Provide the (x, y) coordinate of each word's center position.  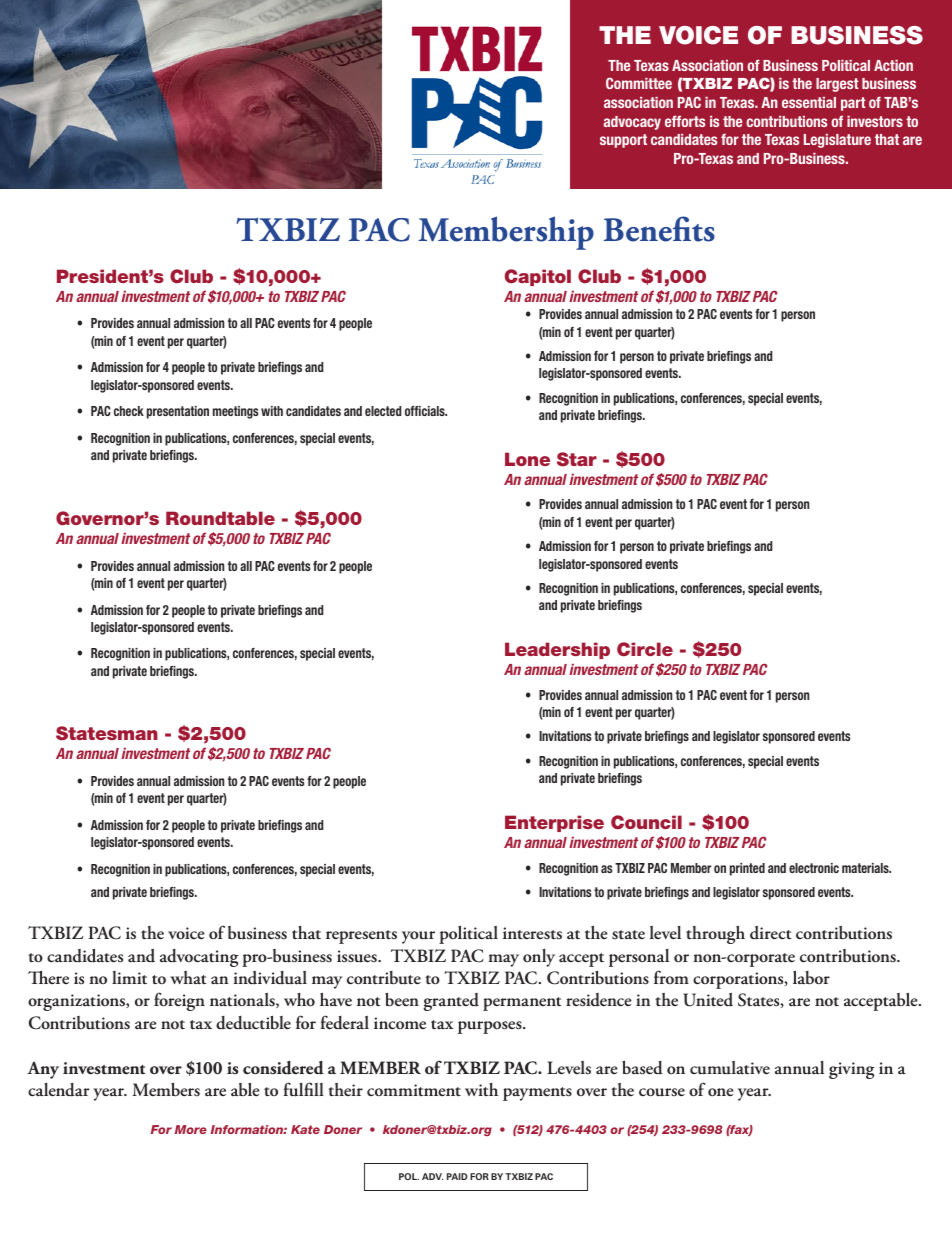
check (129, 411)
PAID (457, 1176)
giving (852, 1070)
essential (809, 102)
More (191, 1129)
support (623, 141)
